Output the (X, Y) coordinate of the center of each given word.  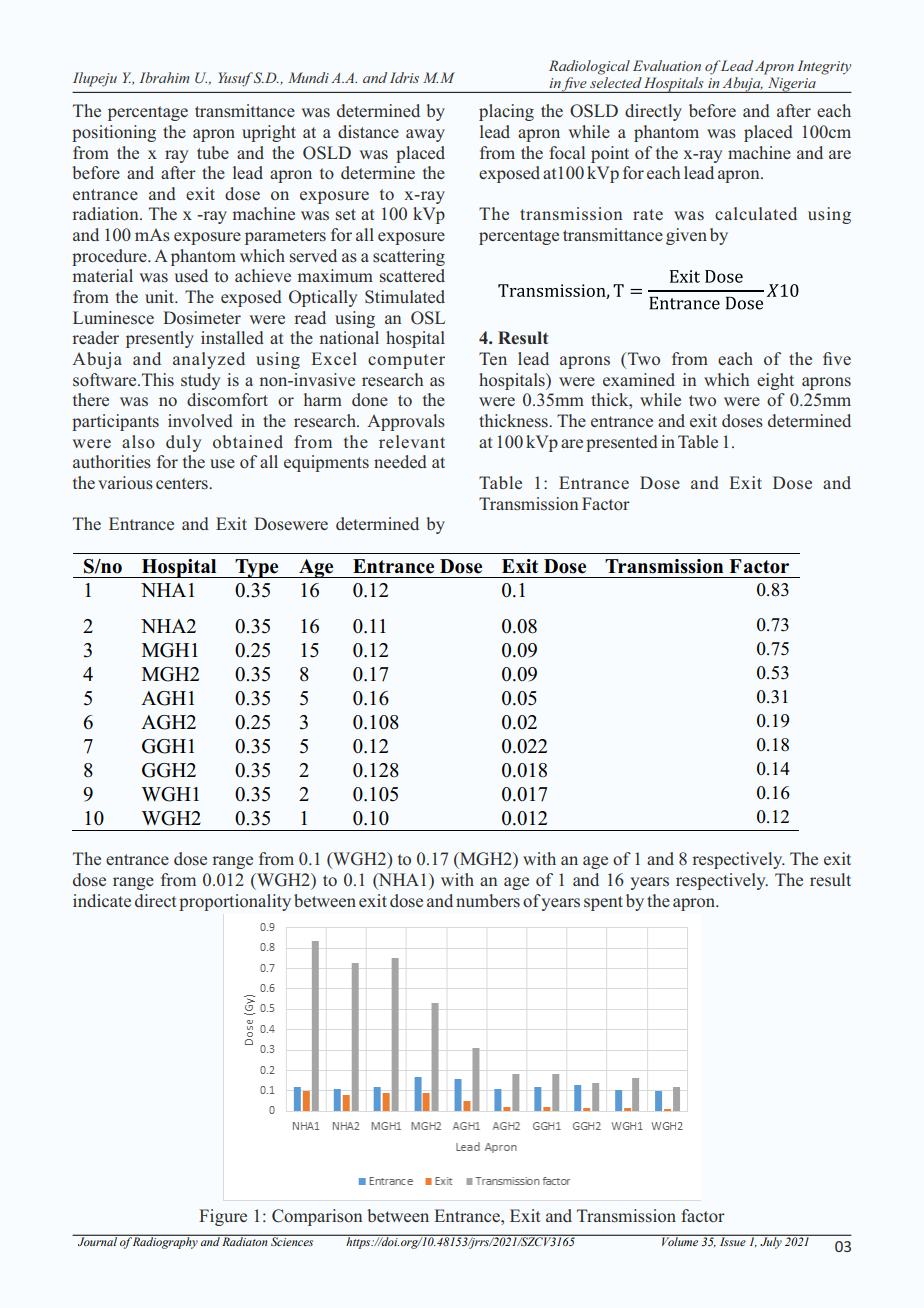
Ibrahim (164, 77)
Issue (732, 1241)
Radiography (166, 1242)
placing (506, 112)
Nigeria (791, 85)
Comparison (317, 1217)
